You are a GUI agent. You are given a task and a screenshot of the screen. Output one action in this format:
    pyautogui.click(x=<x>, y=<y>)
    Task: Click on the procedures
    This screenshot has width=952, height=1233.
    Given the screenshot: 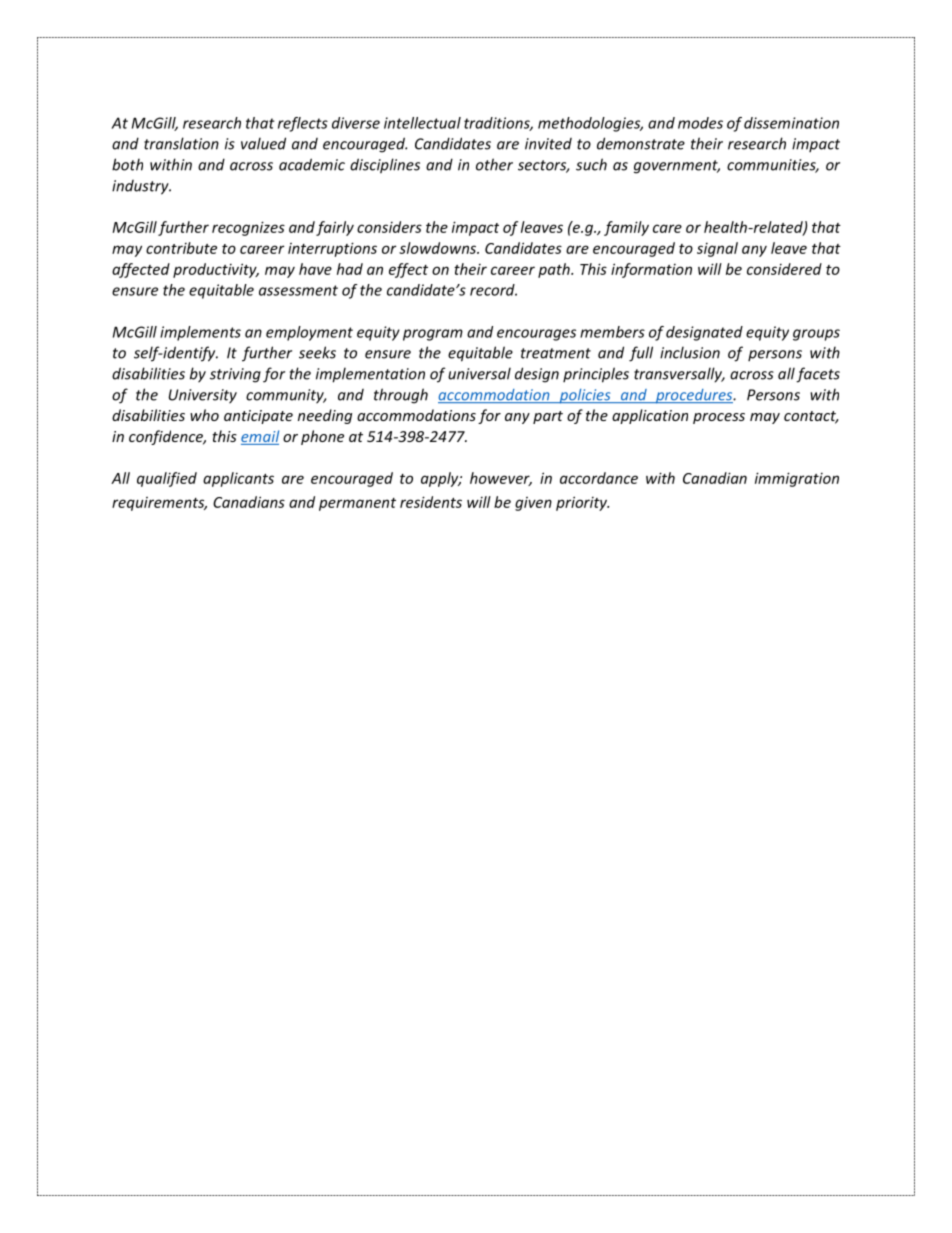 What is the action you would take?
    pyautogui.click(x=694, y=396)
